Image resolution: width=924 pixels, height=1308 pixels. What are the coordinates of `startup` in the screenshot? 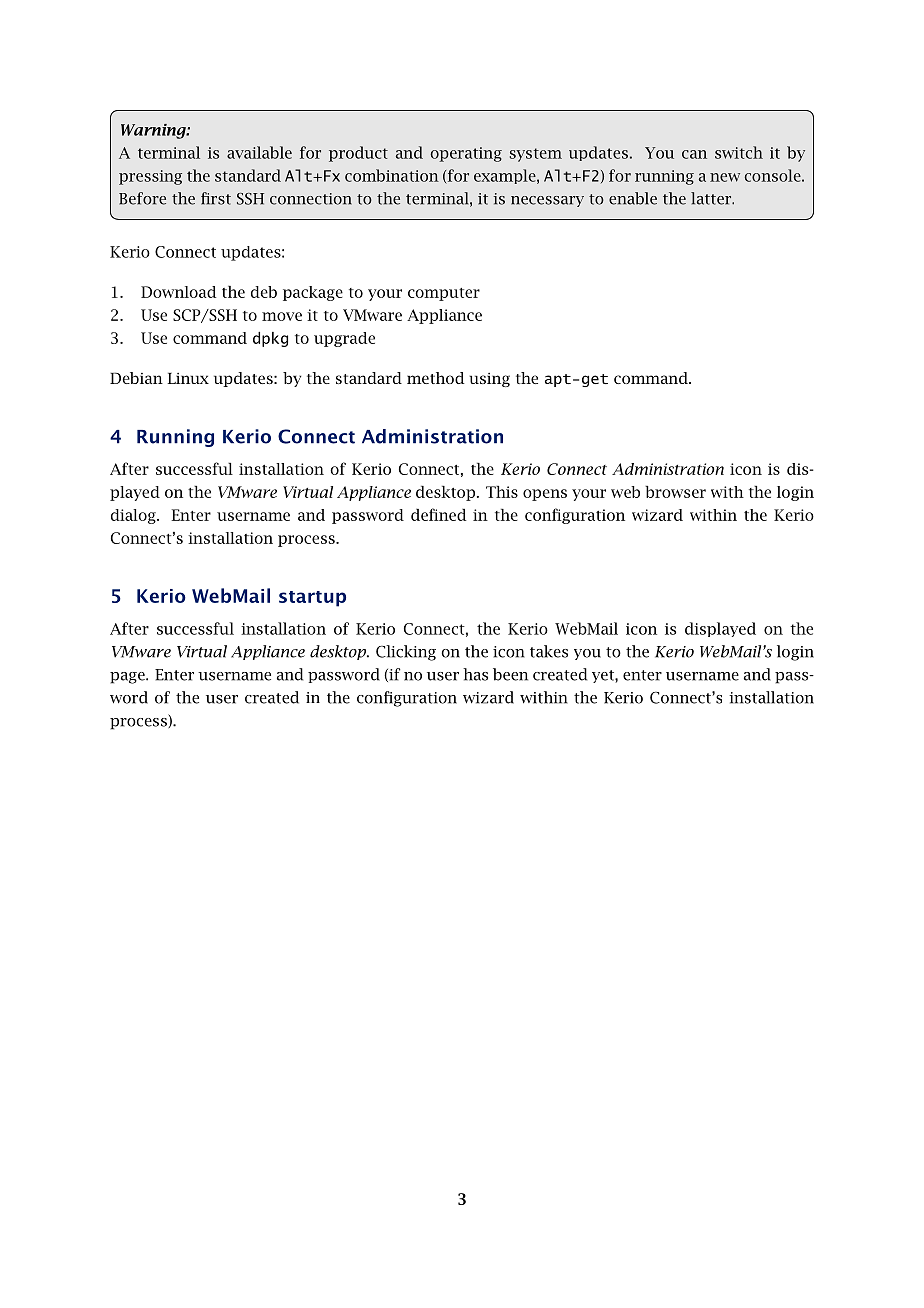 It's located at (312, 599).
